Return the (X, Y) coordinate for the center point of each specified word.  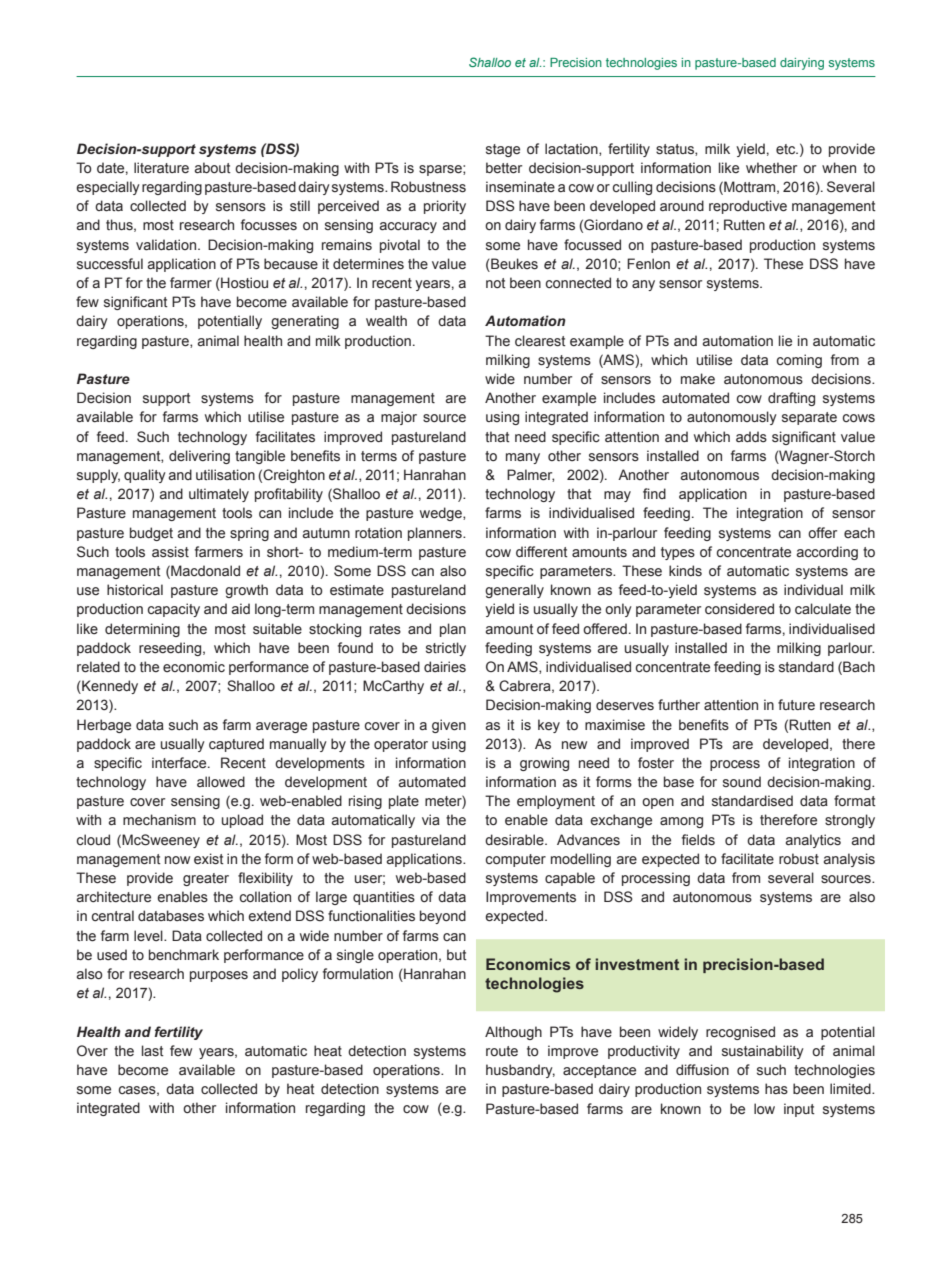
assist (170, 552)
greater (206, 879)
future (796, 705)
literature (161, 168)
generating (305, 322)
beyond (443, 917)
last (153, 1051)
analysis (849, 860)
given (449, 726)
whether (771, 168)
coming (799, 361)
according (827, 553)
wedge (442, 514)
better (504, 168)
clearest (540, 341)
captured (236, 745)
